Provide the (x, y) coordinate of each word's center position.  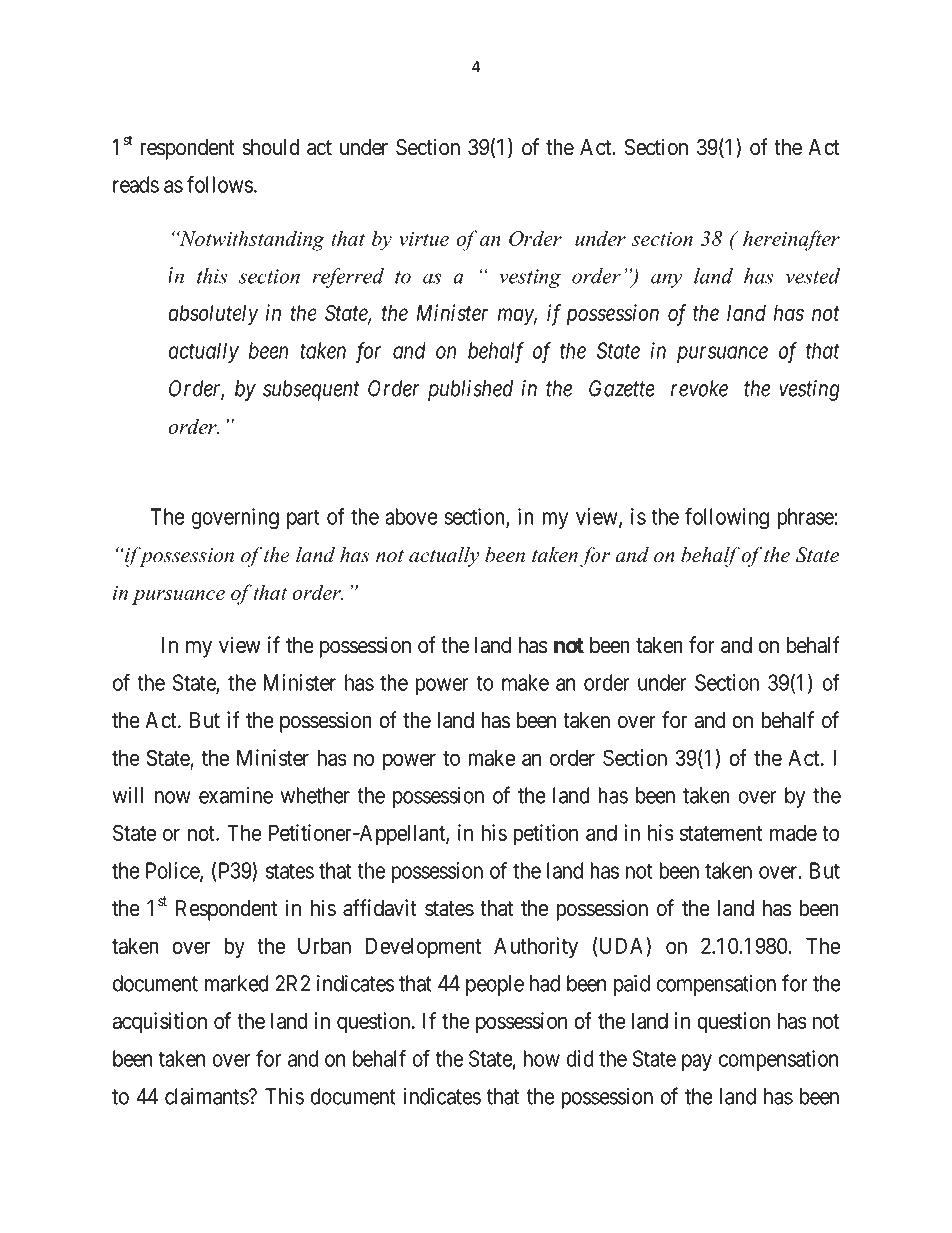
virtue (424, 239)
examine (236, 795)
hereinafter (791, 240)
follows (220, 184)
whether (315, 795)
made (793, 832)
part (303, 519)
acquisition (160, 1023)
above (411, 516)
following (727, 519)
